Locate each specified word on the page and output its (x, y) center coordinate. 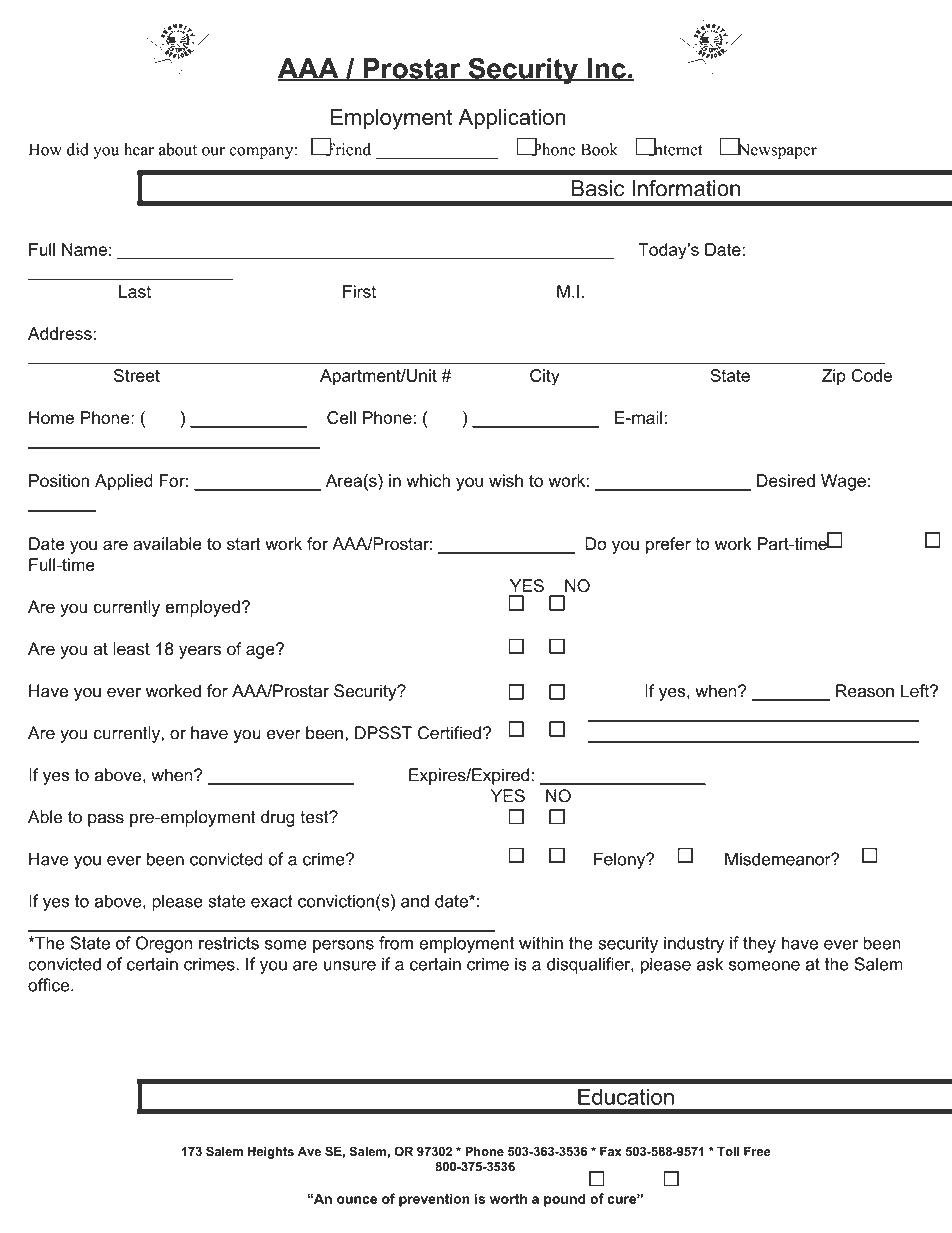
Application (512, 119)
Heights (271, 1152)
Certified (449, 733)
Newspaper (776, 150)
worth (508, 1198)
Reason (865, 691)
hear (139, 149)
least (131, 649)
